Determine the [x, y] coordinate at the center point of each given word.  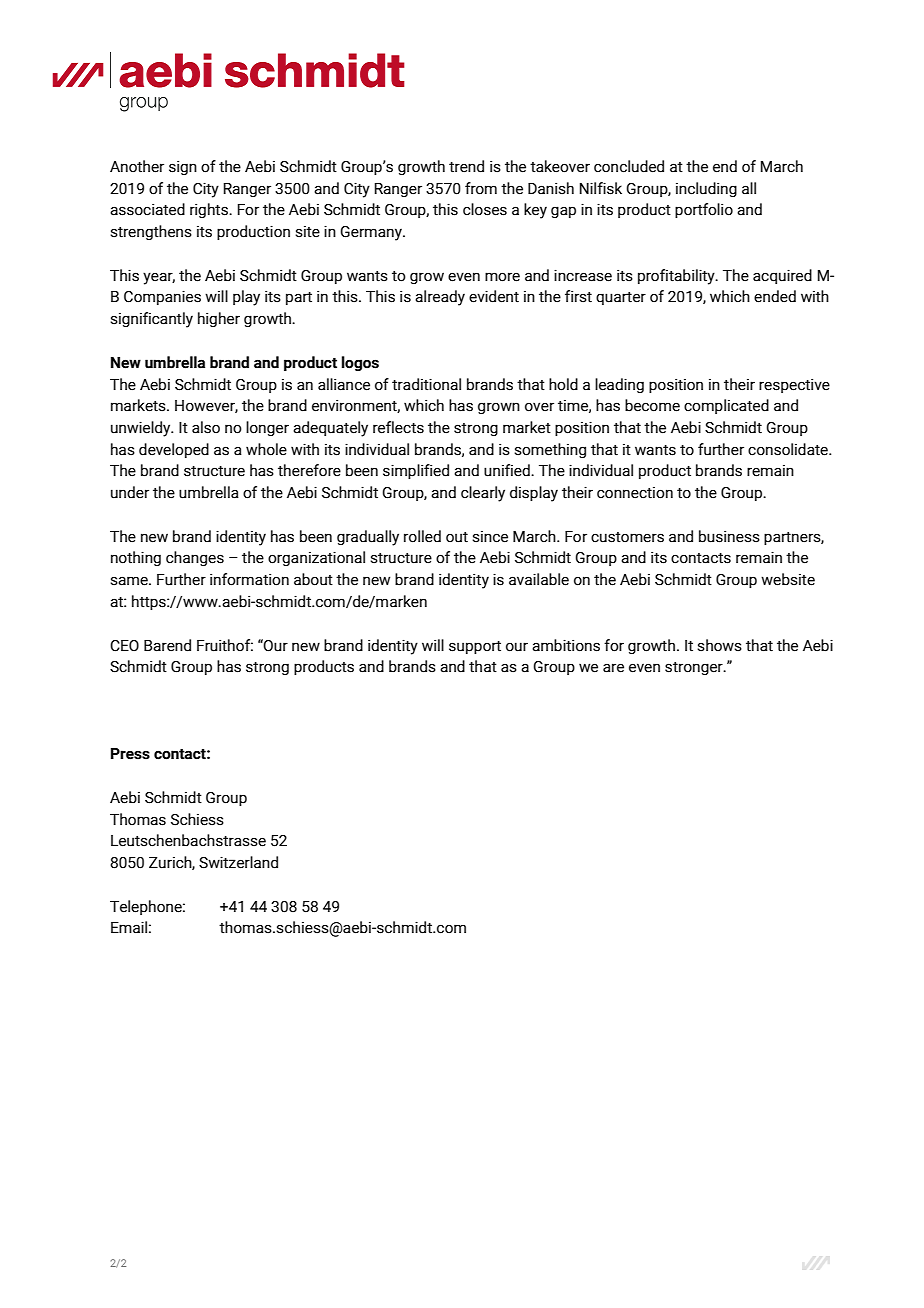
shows [719, 645]
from [481, 188]
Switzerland [238, 862]
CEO [124, 646]
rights [210, 210]
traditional [426, 384]
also [206, 427]
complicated [726, 406]
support [475, 647]
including [706, 189]
